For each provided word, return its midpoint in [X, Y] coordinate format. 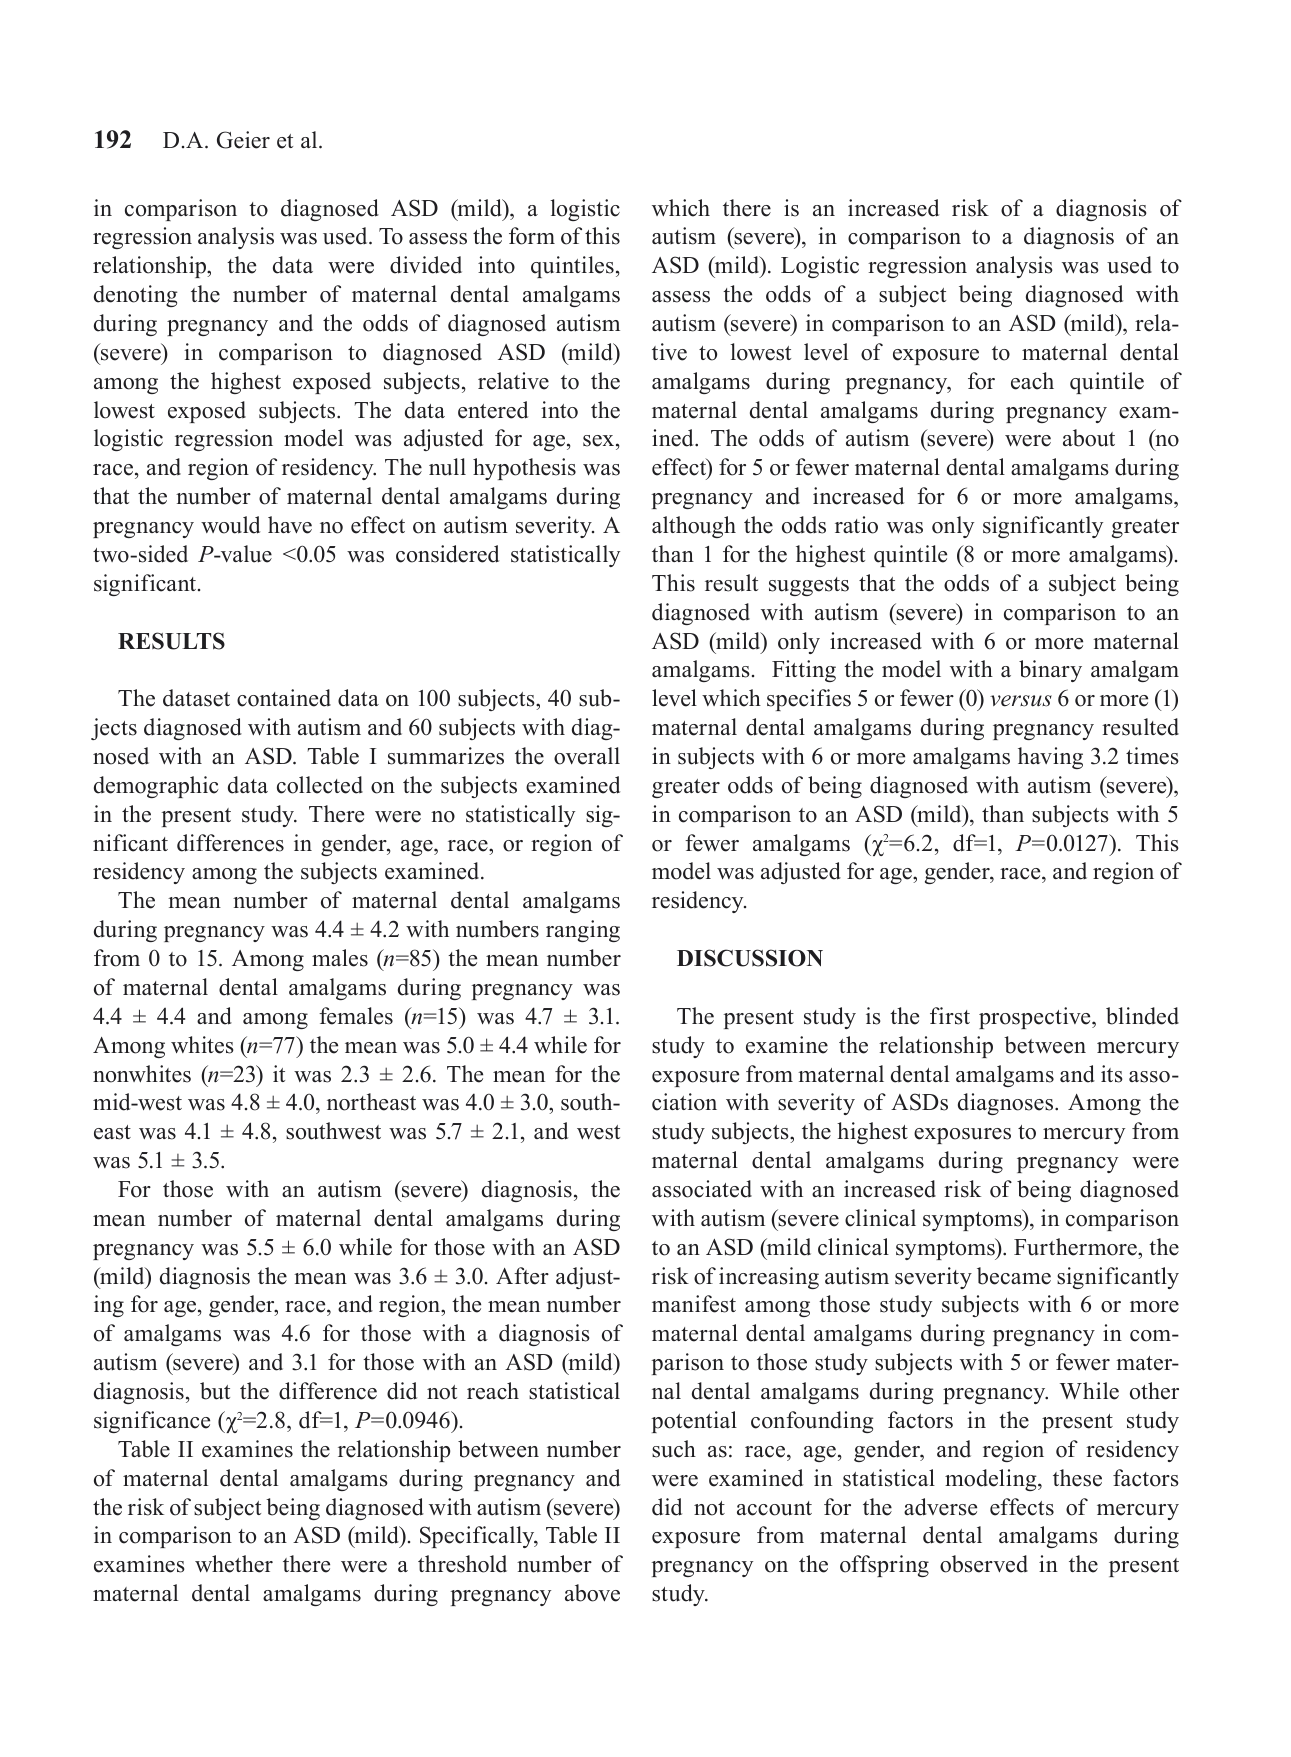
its [1112, 1074]
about [1089, 438]
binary [1050, 671]
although [694, 527]
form [532, 236]
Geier [243, 140]
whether [234, 1564]
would [230, 525]
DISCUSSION [750, 958]
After [522, 1276]
